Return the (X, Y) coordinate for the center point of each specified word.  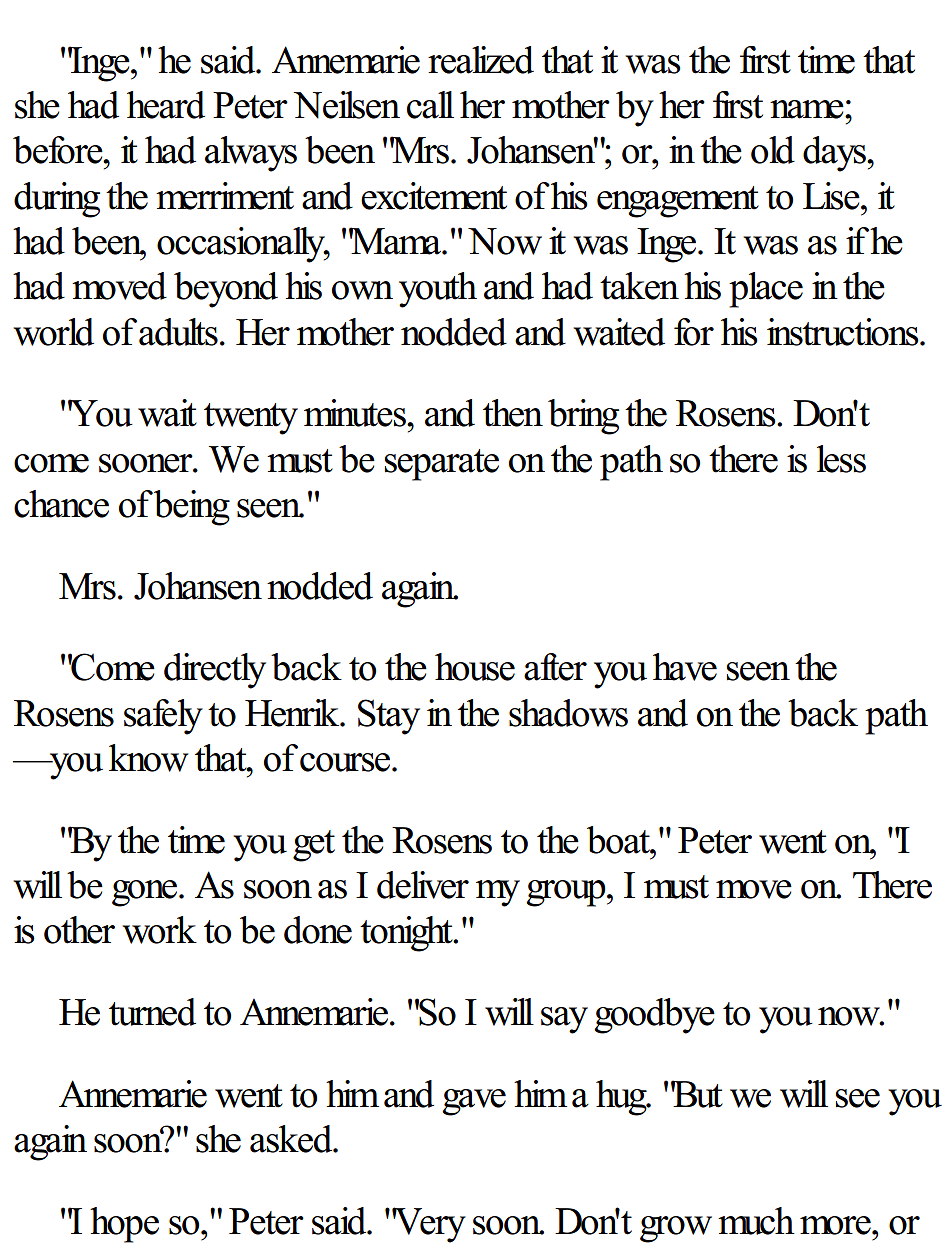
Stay (389, 717)
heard (166, 105)
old (773, 150)
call (430, 105)
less (841, 459)
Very (429, 1225)
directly (215, 671)
